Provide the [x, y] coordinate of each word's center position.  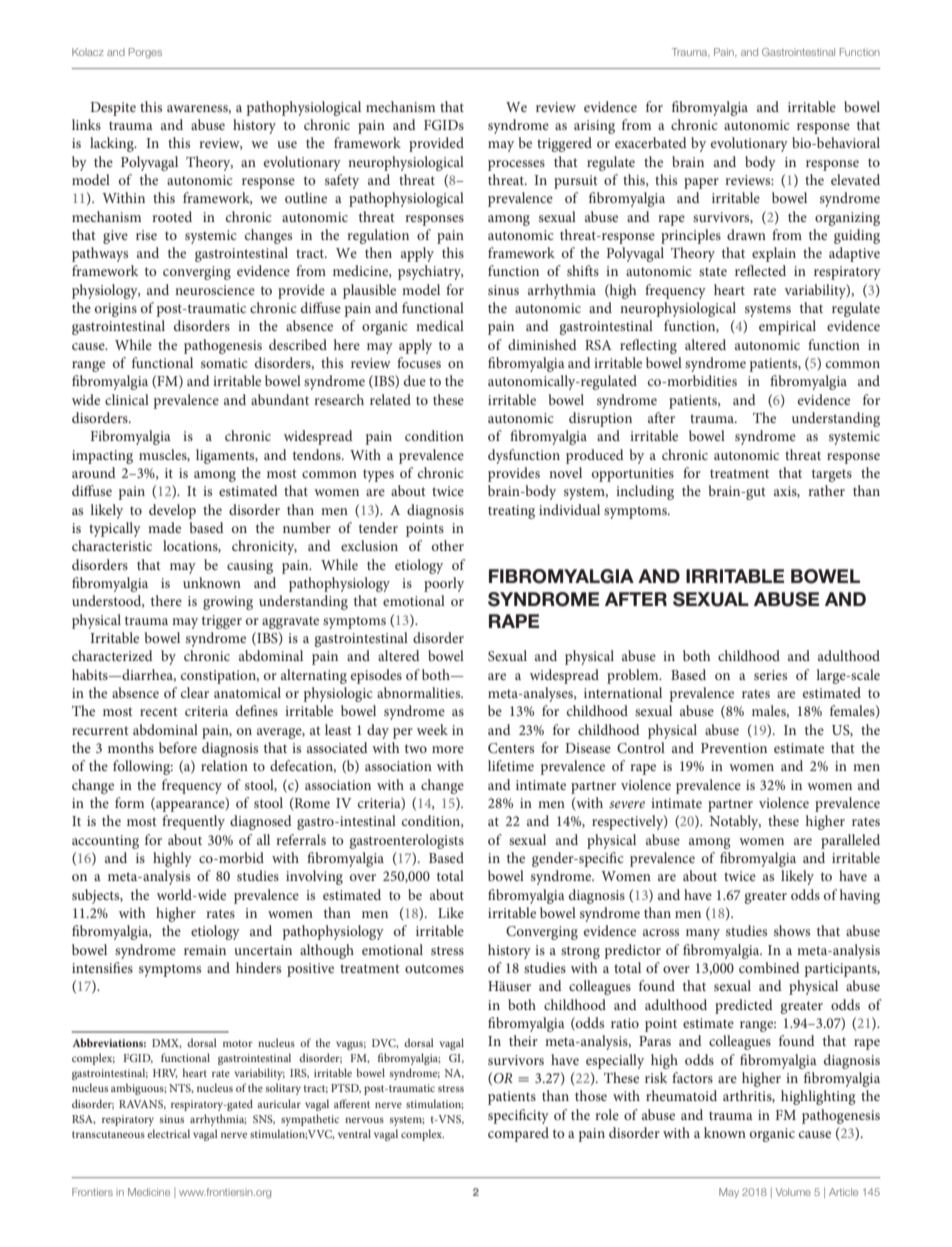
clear [195, 692]
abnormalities [420, 692]
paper [701, 183]
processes [516, 165]
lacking [113, 144]
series [770, 675]
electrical [168, 1133]
